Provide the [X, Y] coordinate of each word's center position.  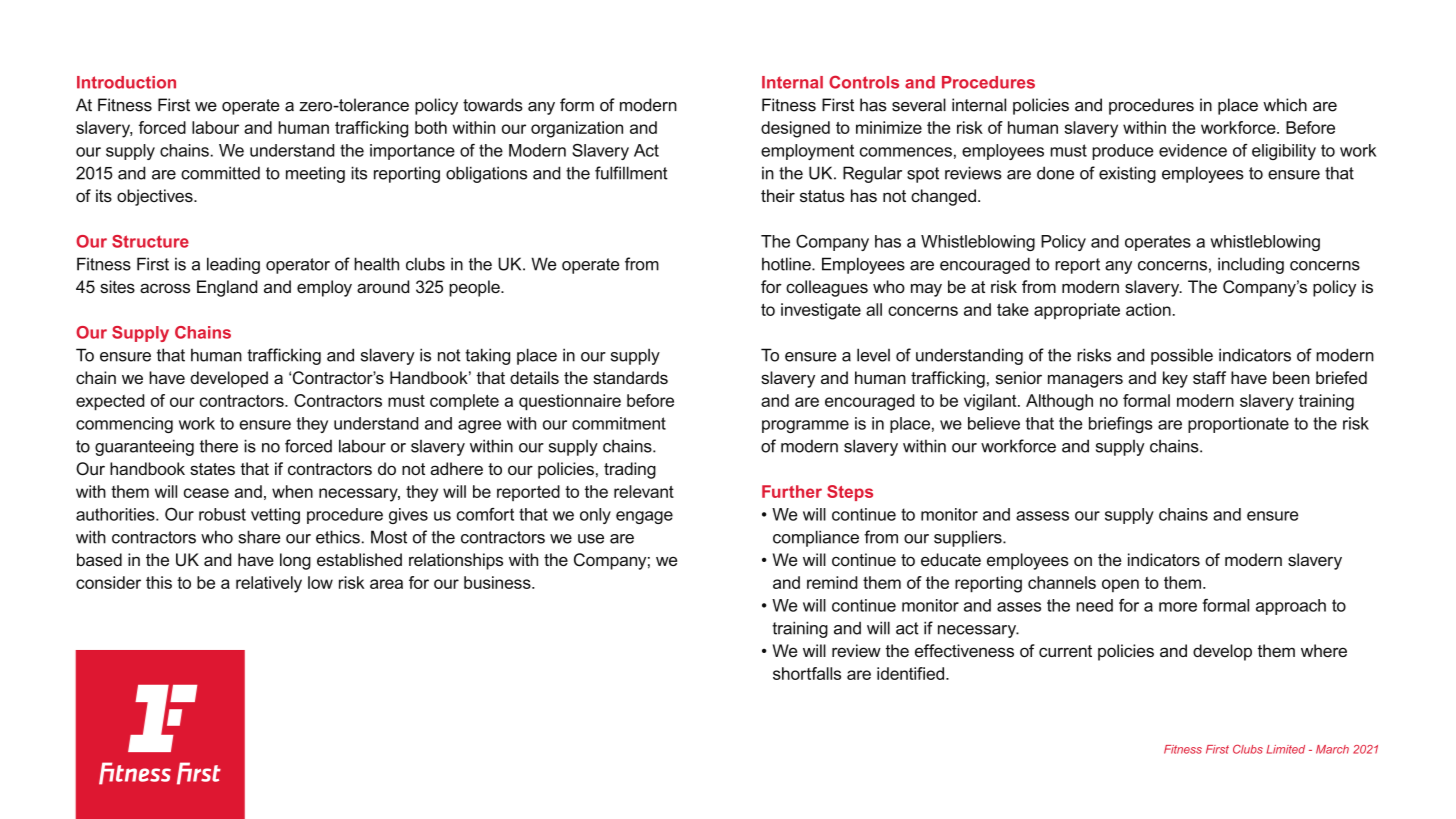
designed [795, 129]
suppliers [969, 538]
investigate [821, 311]
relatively [269, 584]
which [1285, 105]
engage [644, 517]
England [227, 288]
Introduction [126, 82]
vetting [275, 516]
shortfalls [807, 673]
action [1148, 309]
